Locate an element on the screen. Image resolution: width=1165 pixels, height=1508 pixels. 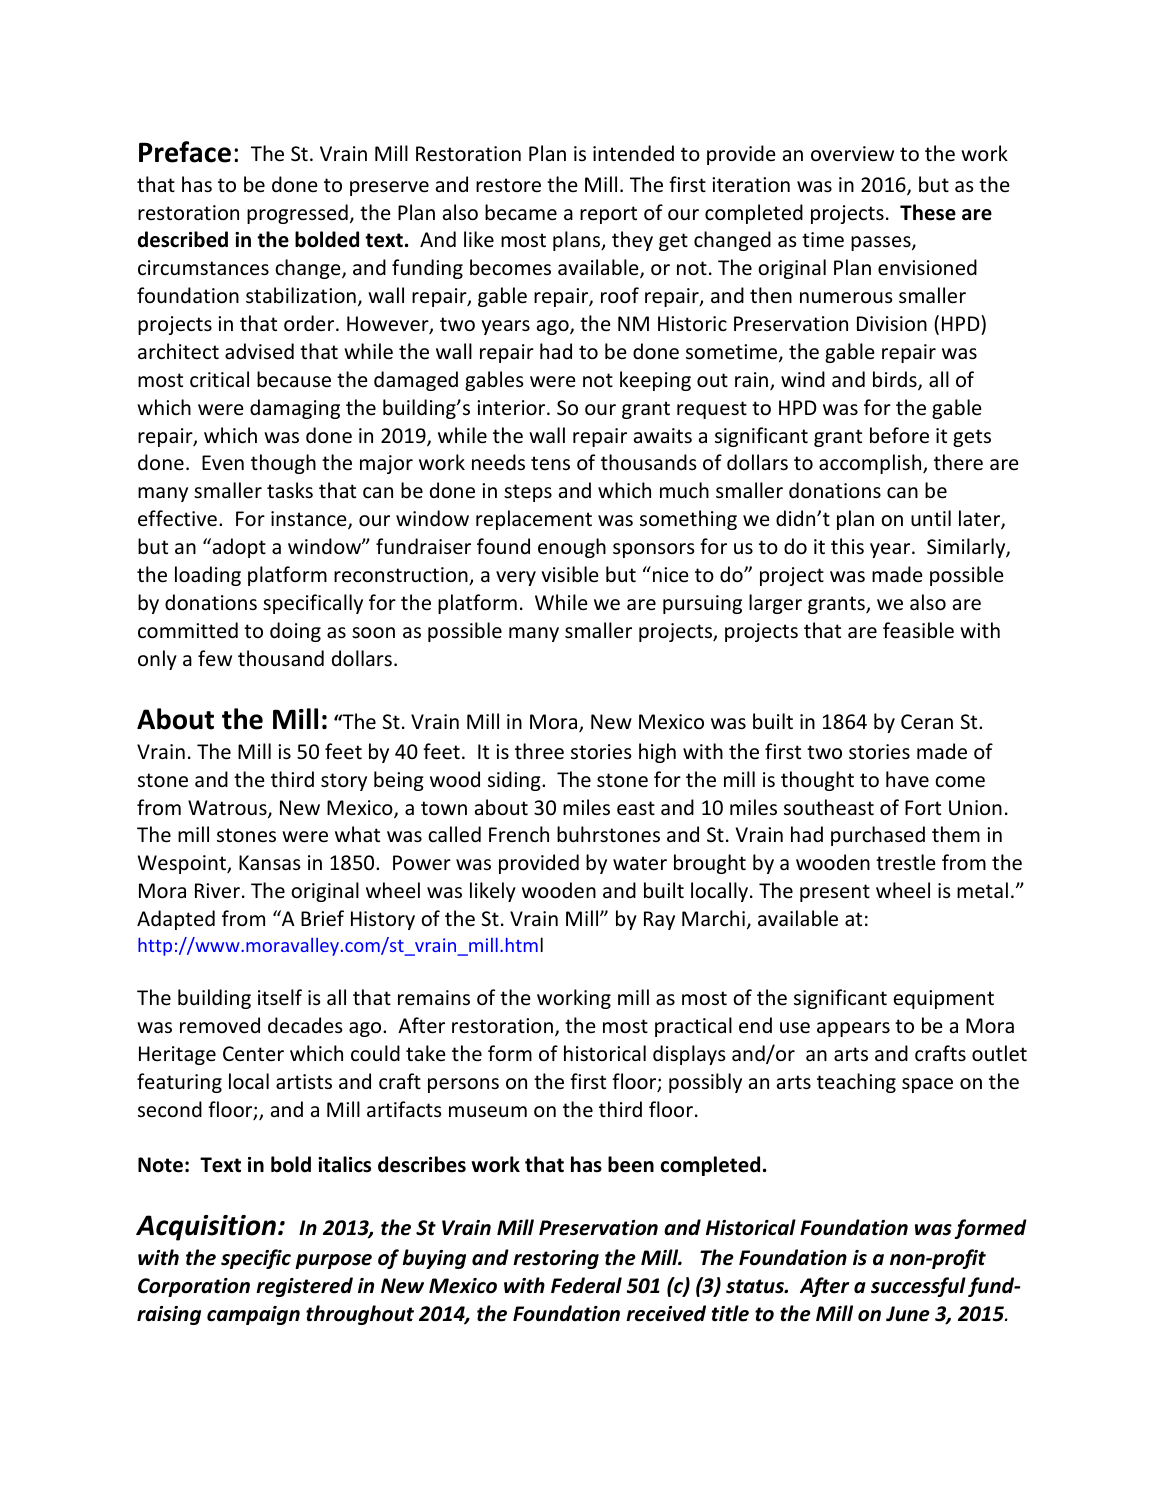
report is located at coordinates (608, 215).
